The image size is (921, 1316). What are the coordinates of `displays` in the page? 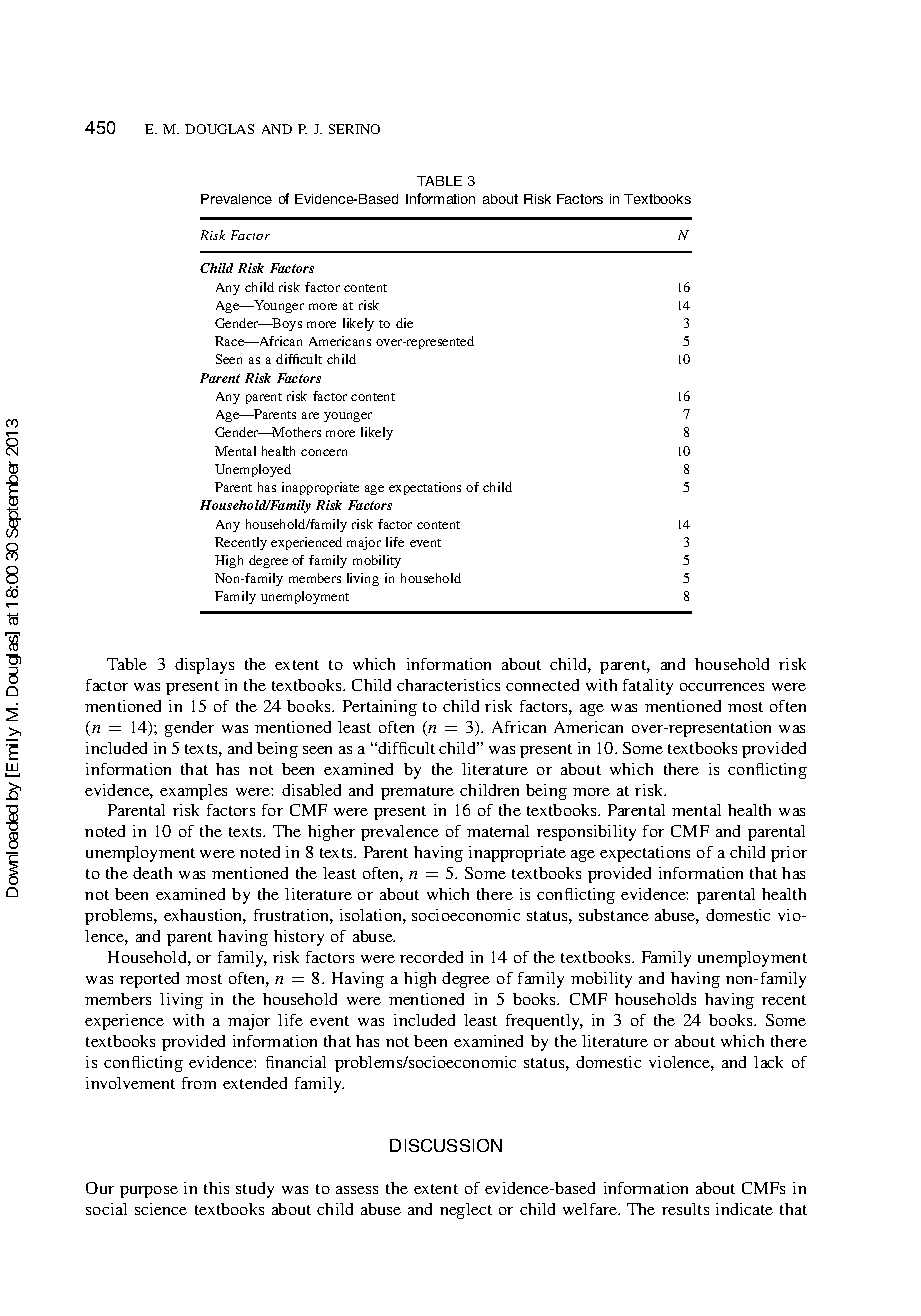 It's located at (204, 666).
